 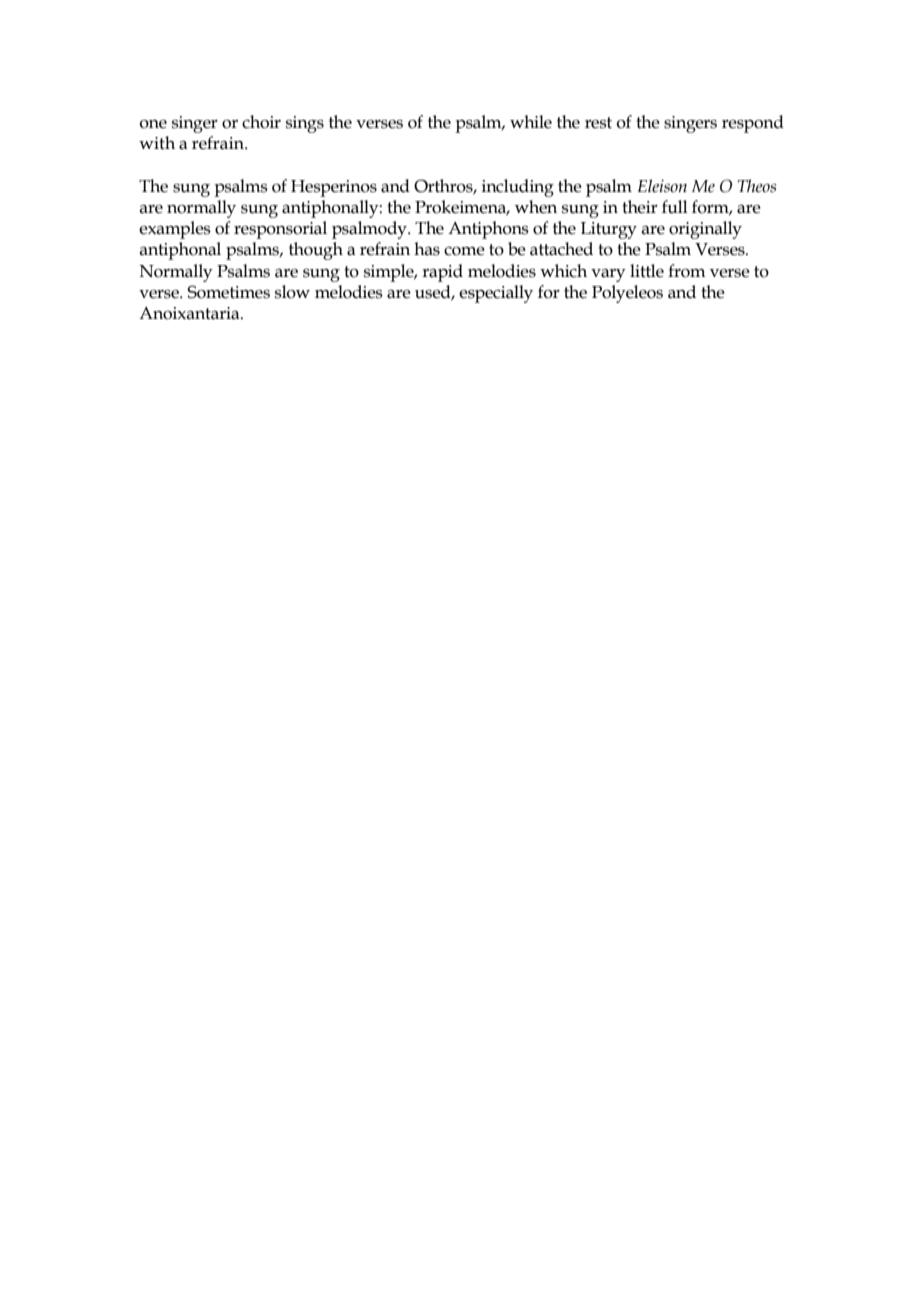 What do you see at coordinates (175, 230) in the screenshot?
I see `examples` at bounding box center [175, 230].
